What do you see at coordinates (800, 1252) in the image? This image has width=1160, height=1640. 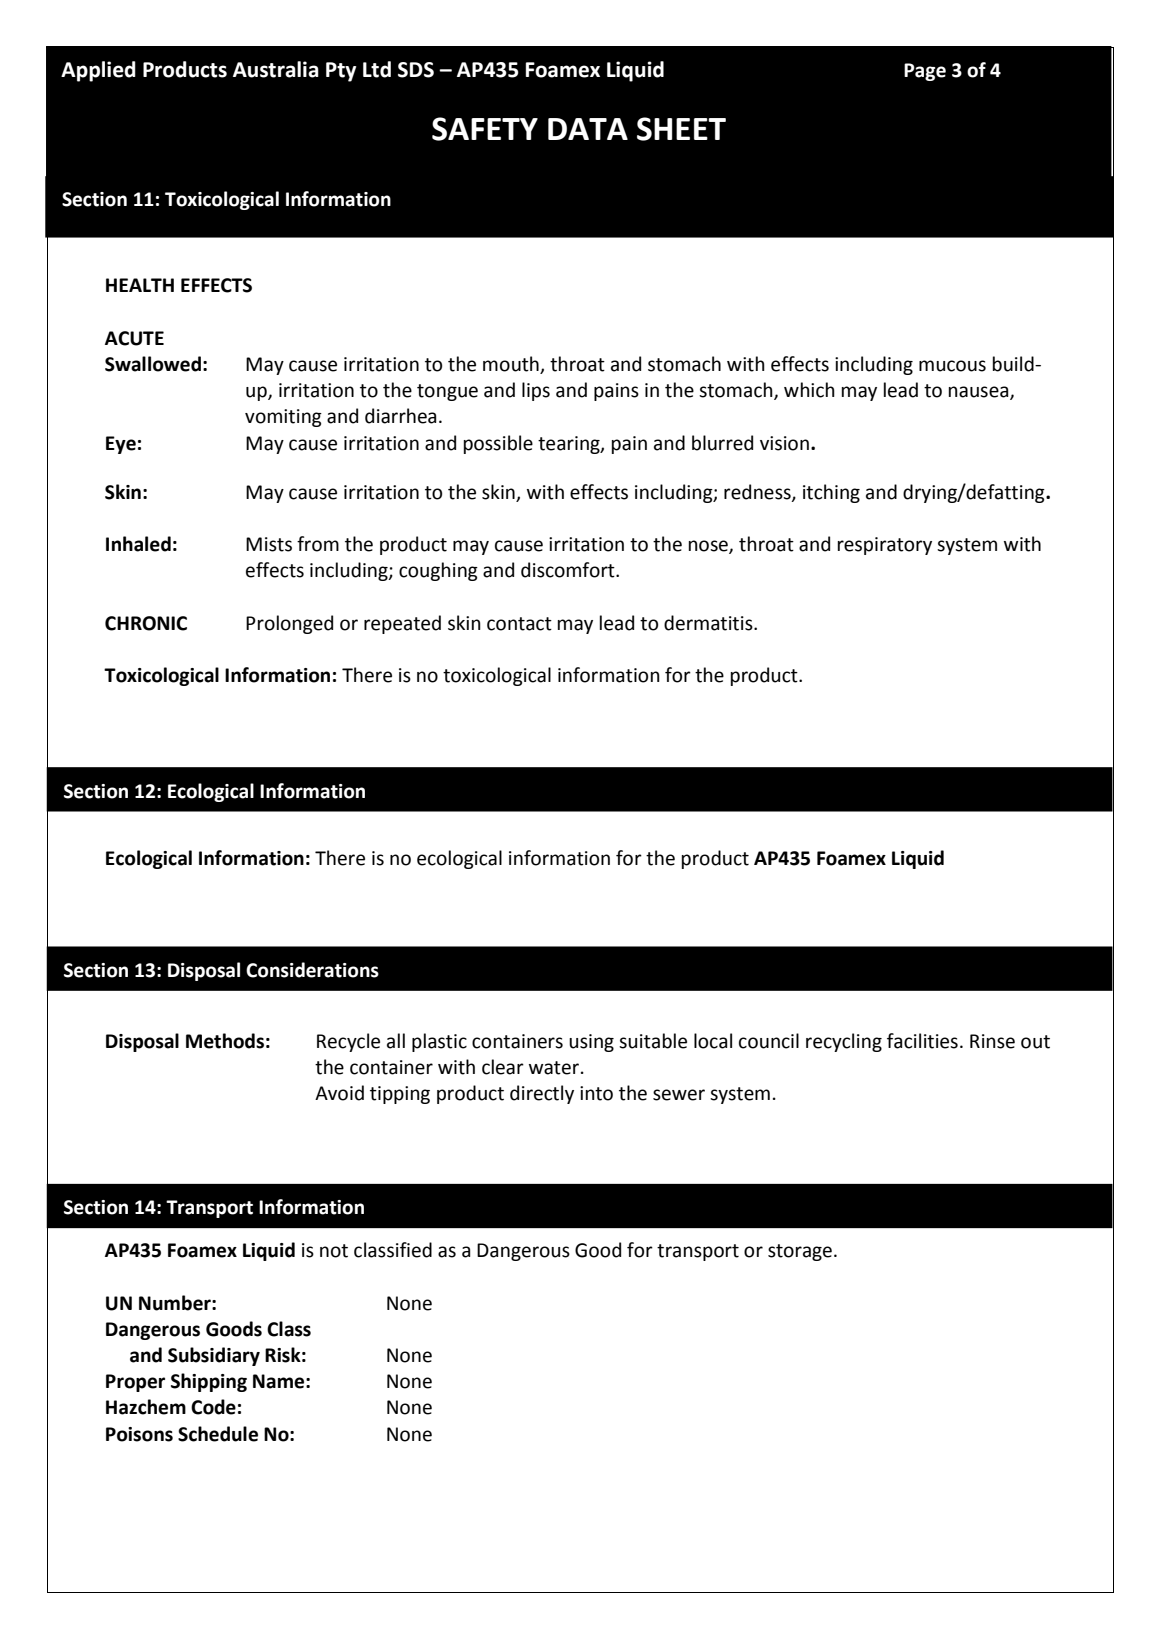 I see `storage` at bounding box center [800, 1252].
